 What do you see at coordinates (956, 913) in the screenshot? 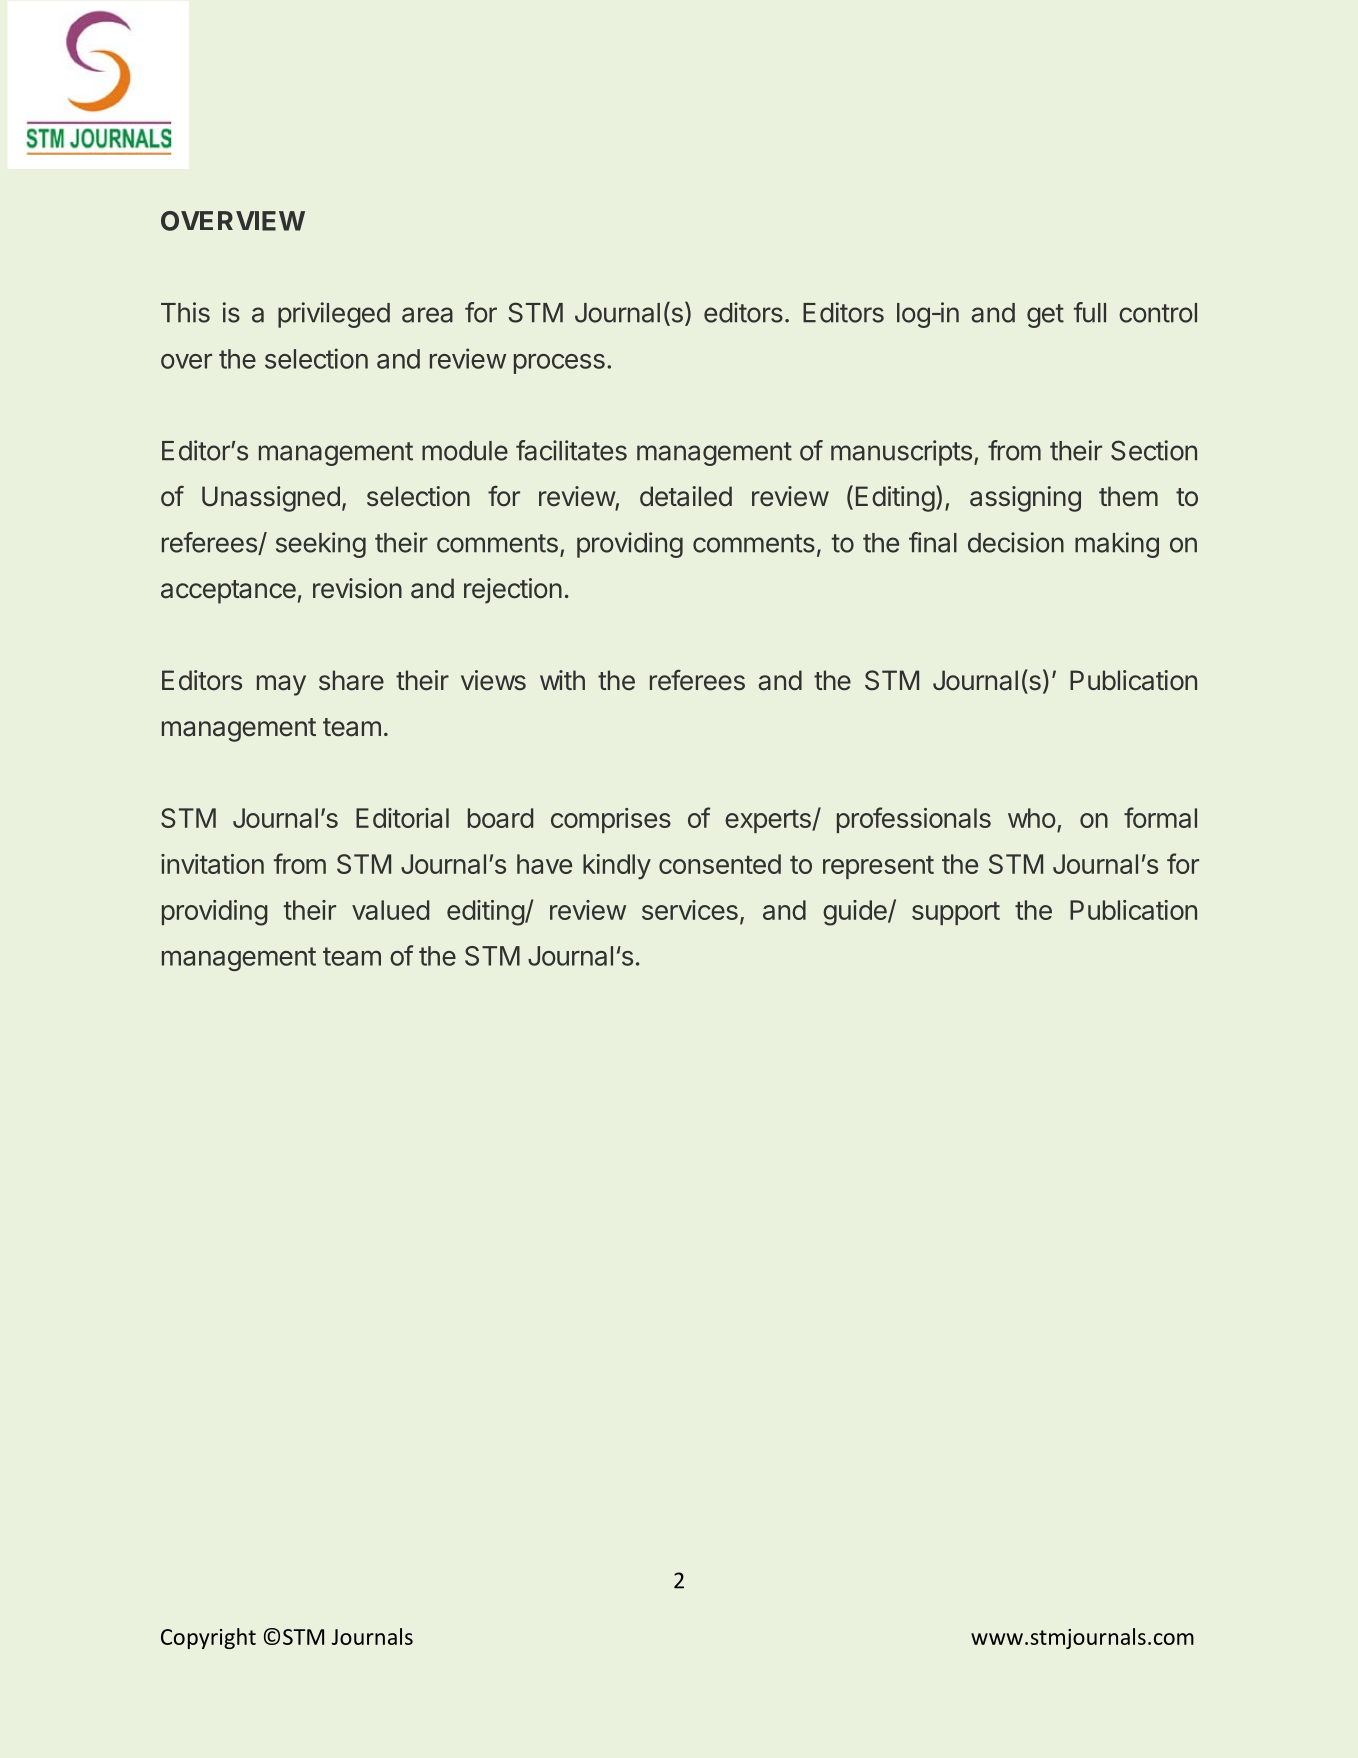
I see `support` at bounding box center [956, 913].
